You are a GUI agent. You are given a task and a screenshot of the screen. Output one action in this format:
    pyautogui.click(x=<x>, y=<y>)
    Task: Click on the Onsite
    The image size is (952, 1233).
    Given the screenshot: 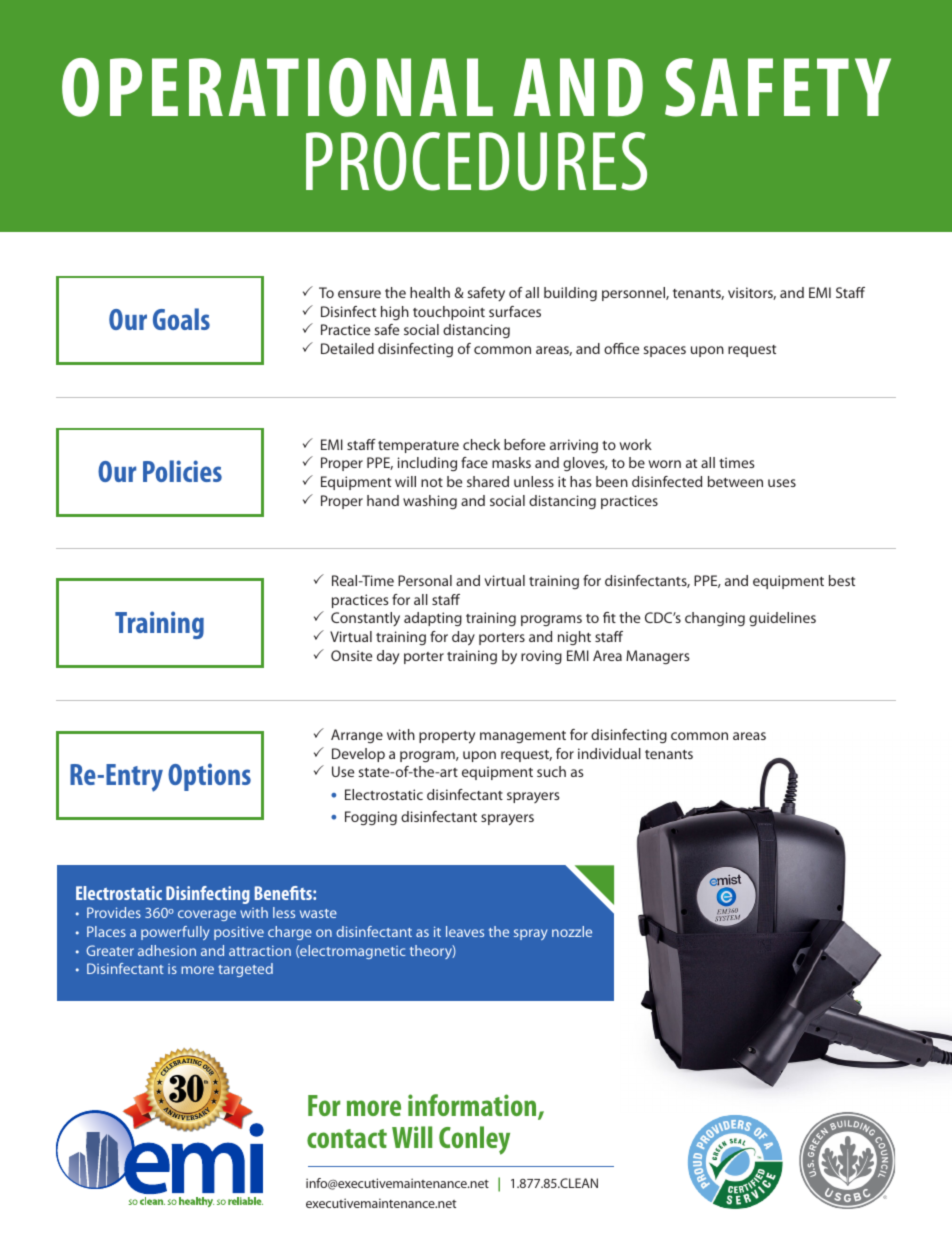 What is the action you would take?
    pyautogui.click(x=351, y=655)
